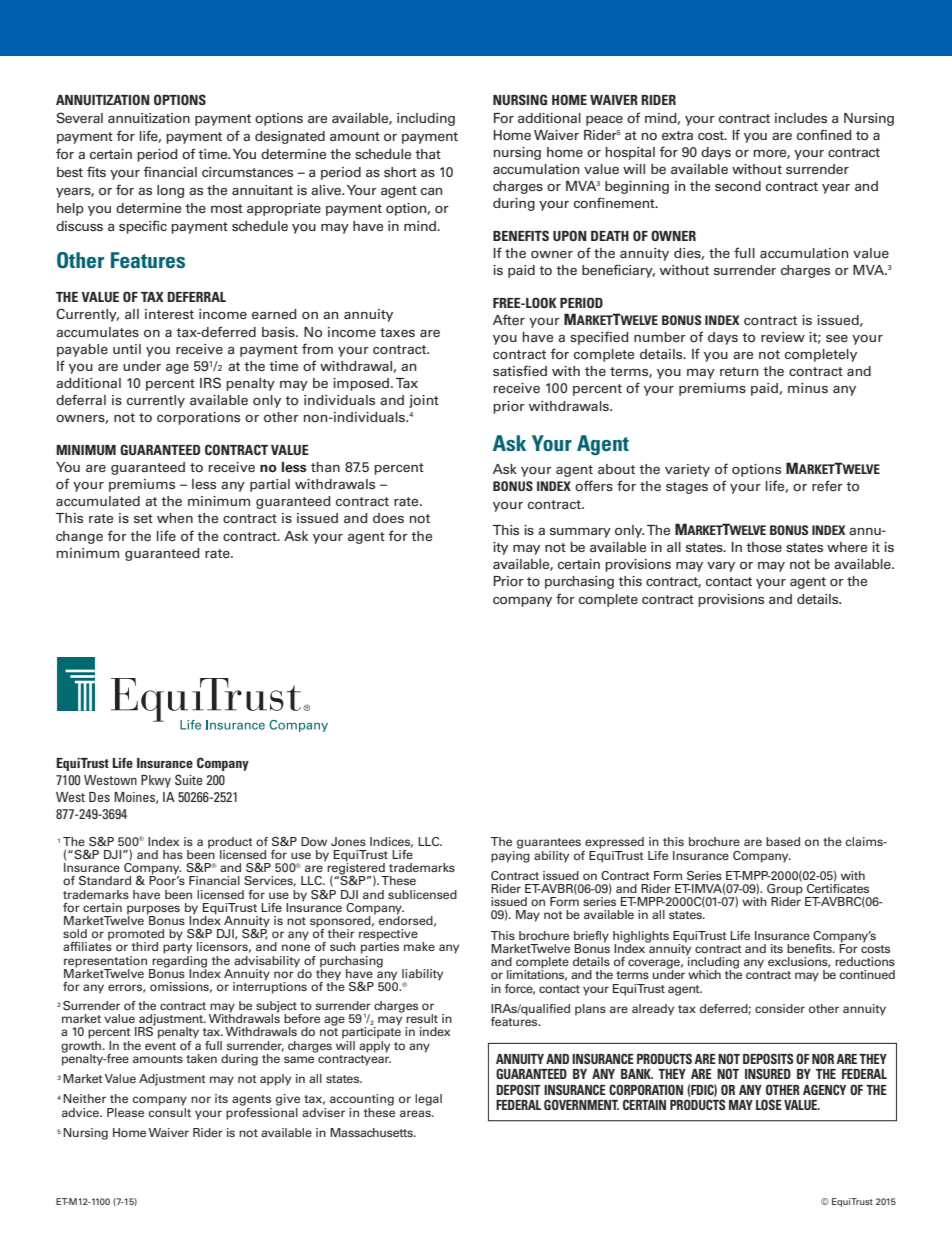  What do you see at coordinates (105, 881) in the screenshot?
I see `Standard` at bounding box center [105, 881].
